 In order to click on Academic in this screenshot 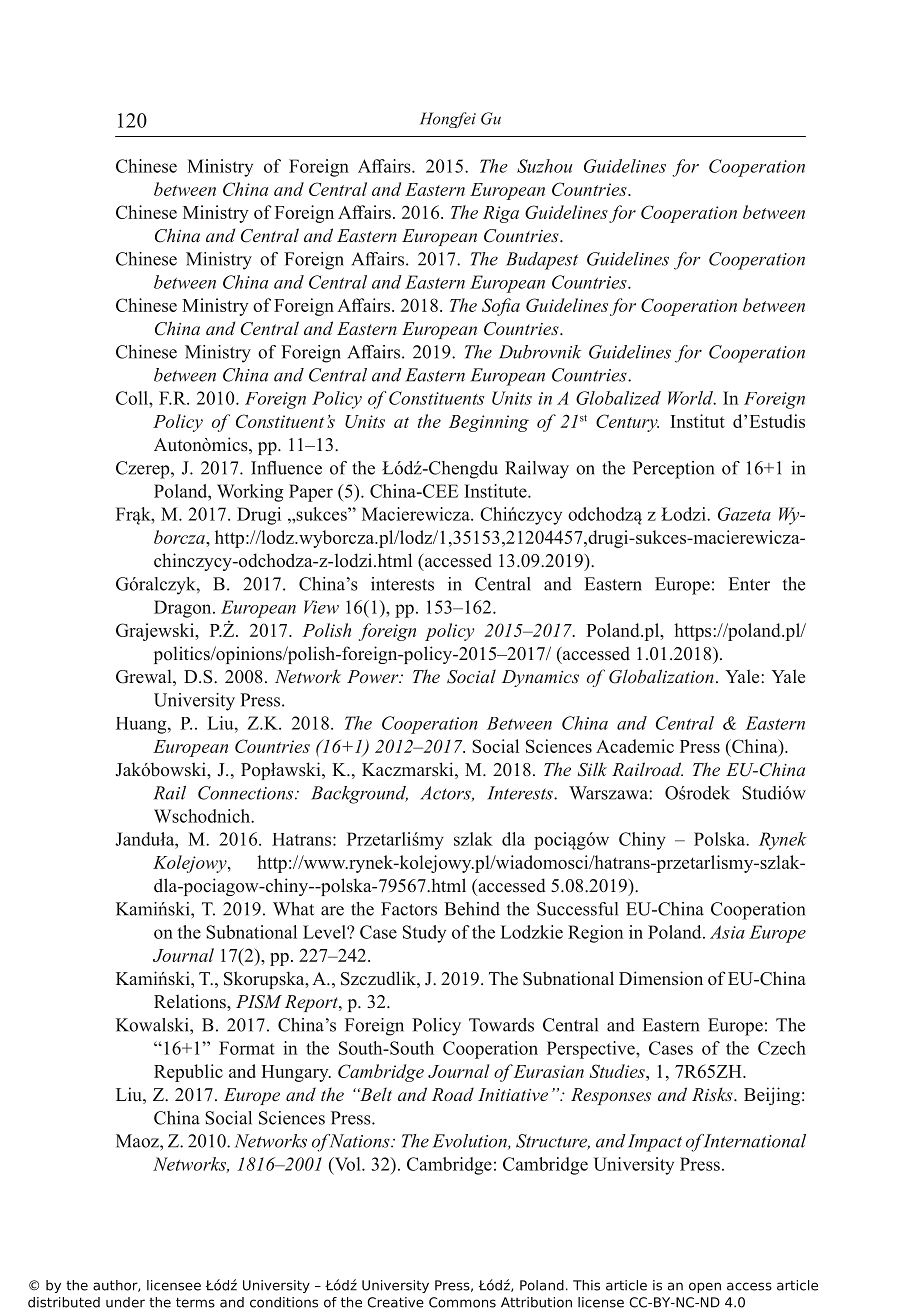, I will do `click(635, 746)`.
